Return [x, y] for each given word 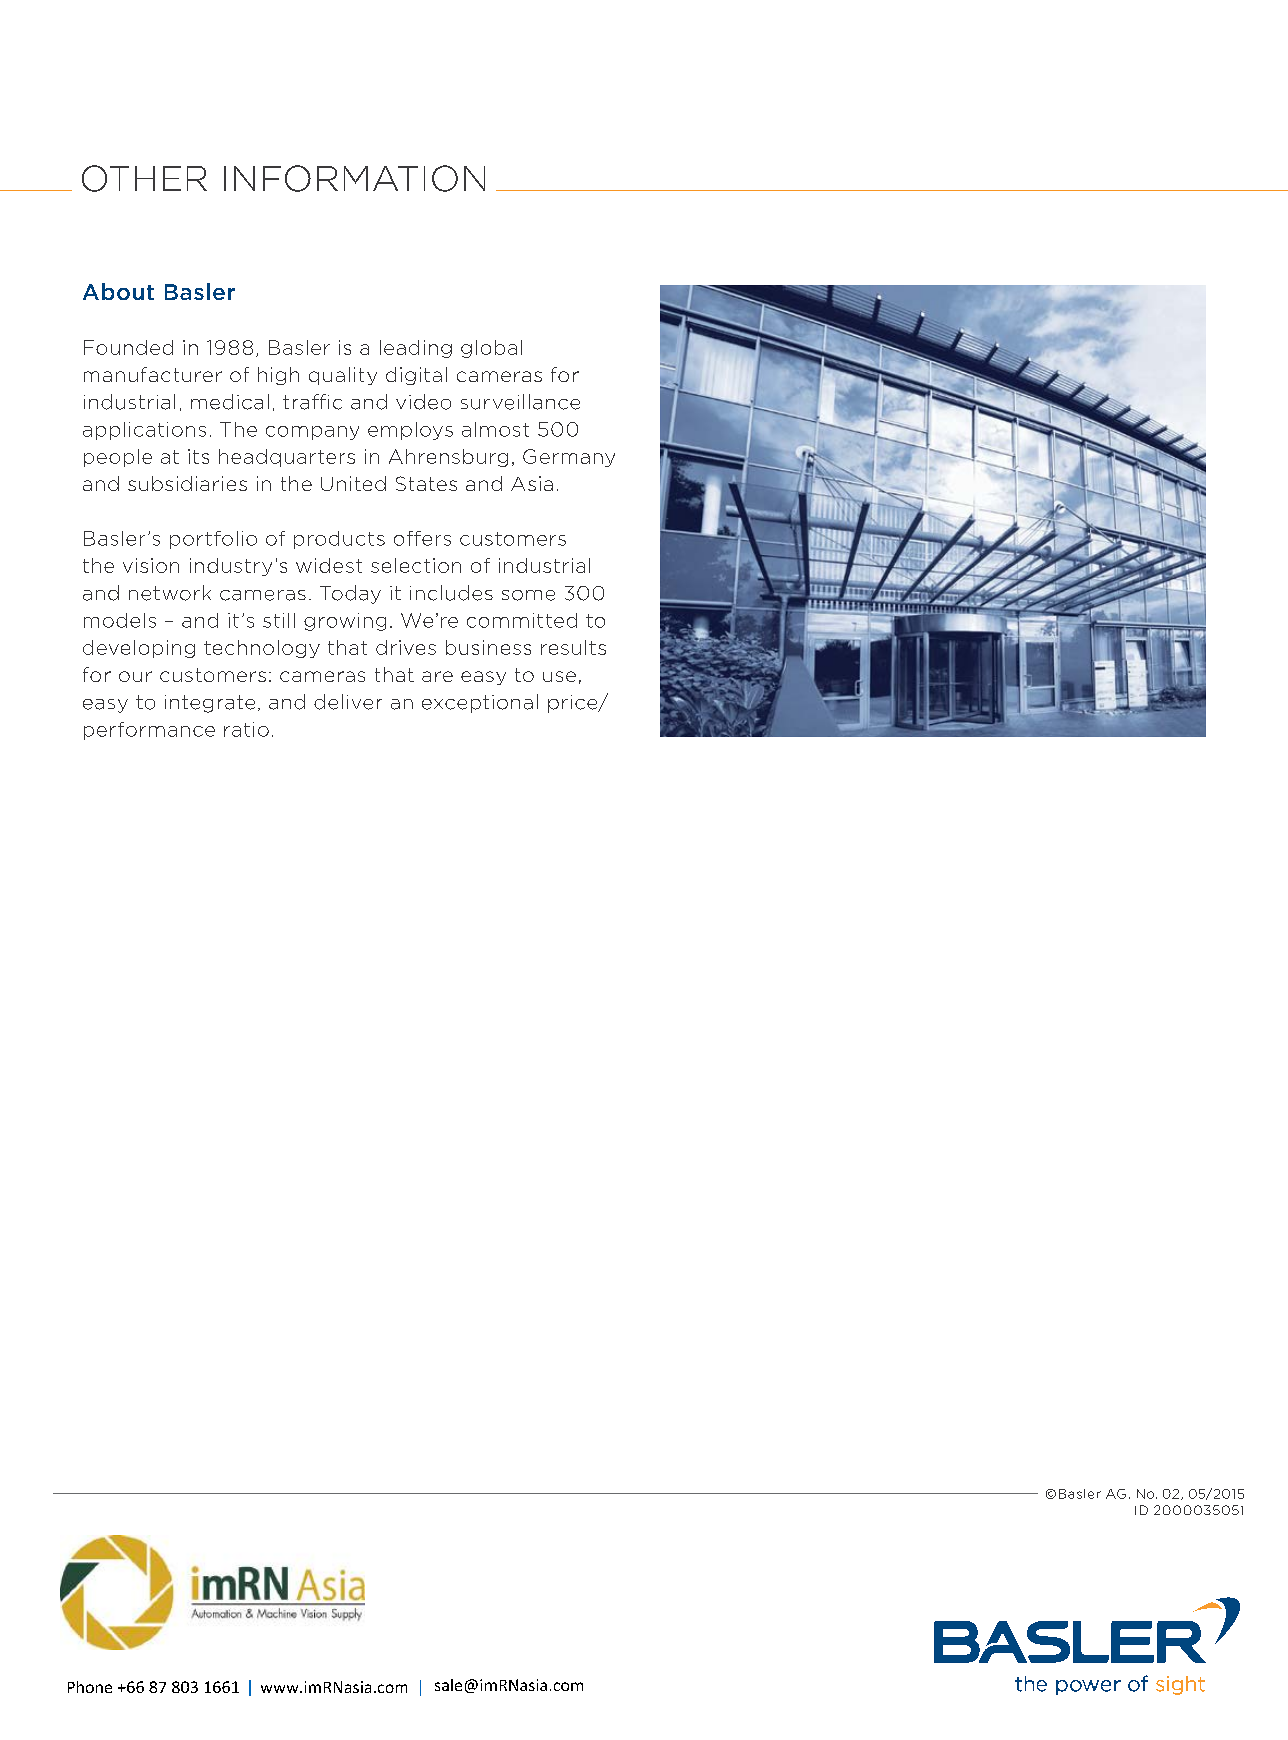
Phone [90, 1687]
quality [343, 376]
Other [144, 178]
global [491, 349]
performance [149, 731]
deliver [348, 702]
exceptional [480, 703]
